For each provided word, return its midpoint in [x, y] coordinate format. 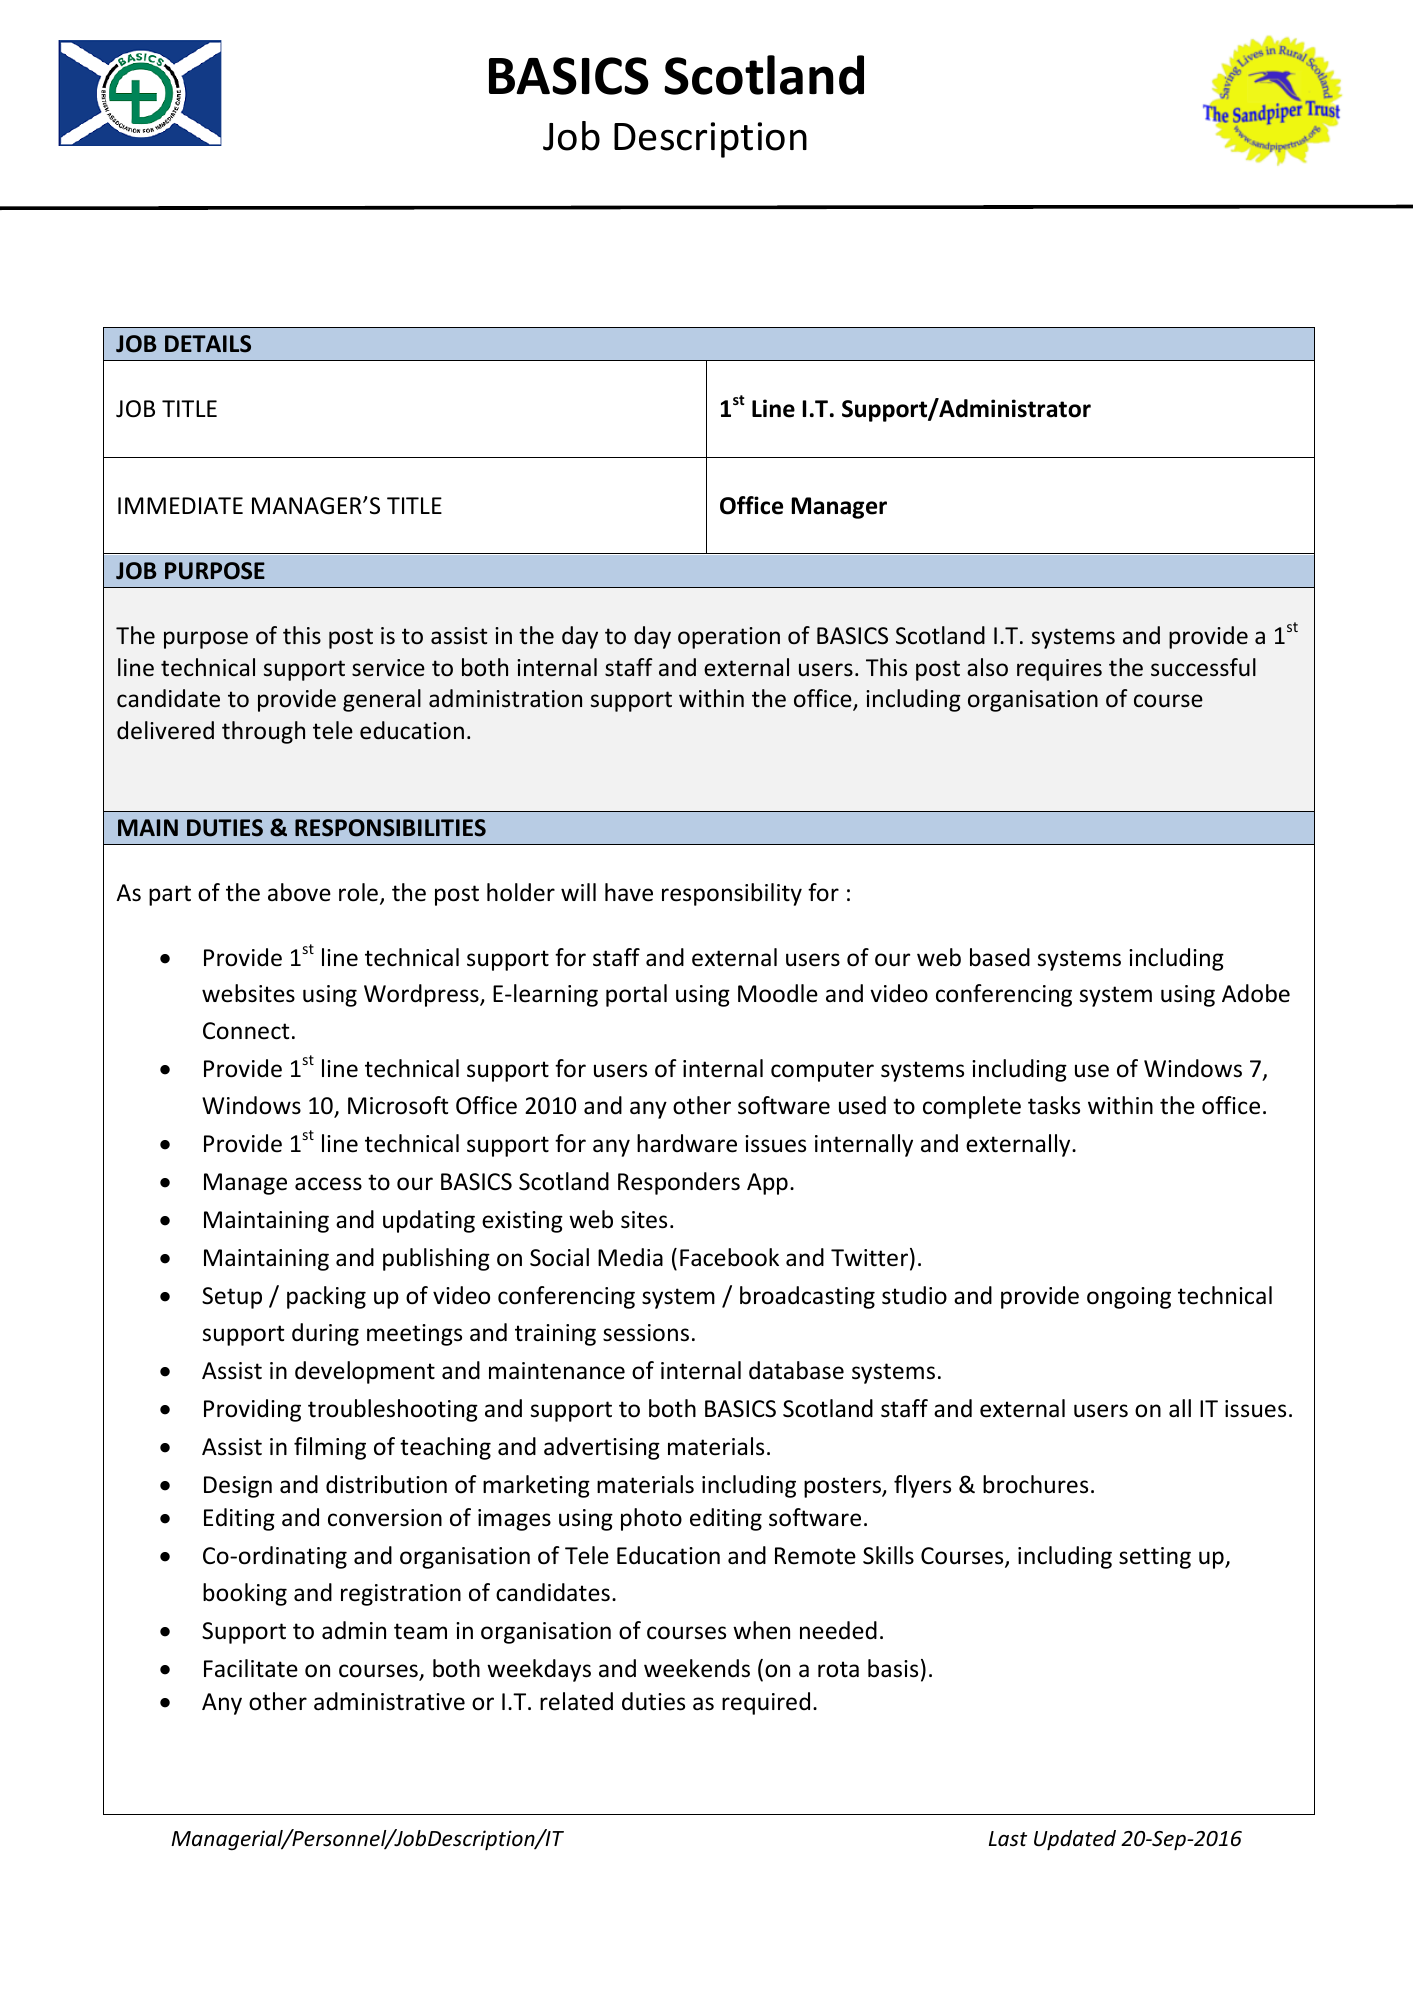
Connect [246, 1031]
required [766, 1703]
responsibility [732, 894]
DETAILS [208, 344]
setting [1155, 1558]
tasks [1054, 1105]
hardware [687, 1143]
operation [729, 638]
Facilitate [251, 1668]
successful [1203, 667]
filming [330, 1448]
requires [1059, 670]
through [263, 732]
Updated [1075, 1840]
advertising [602, 1448]
